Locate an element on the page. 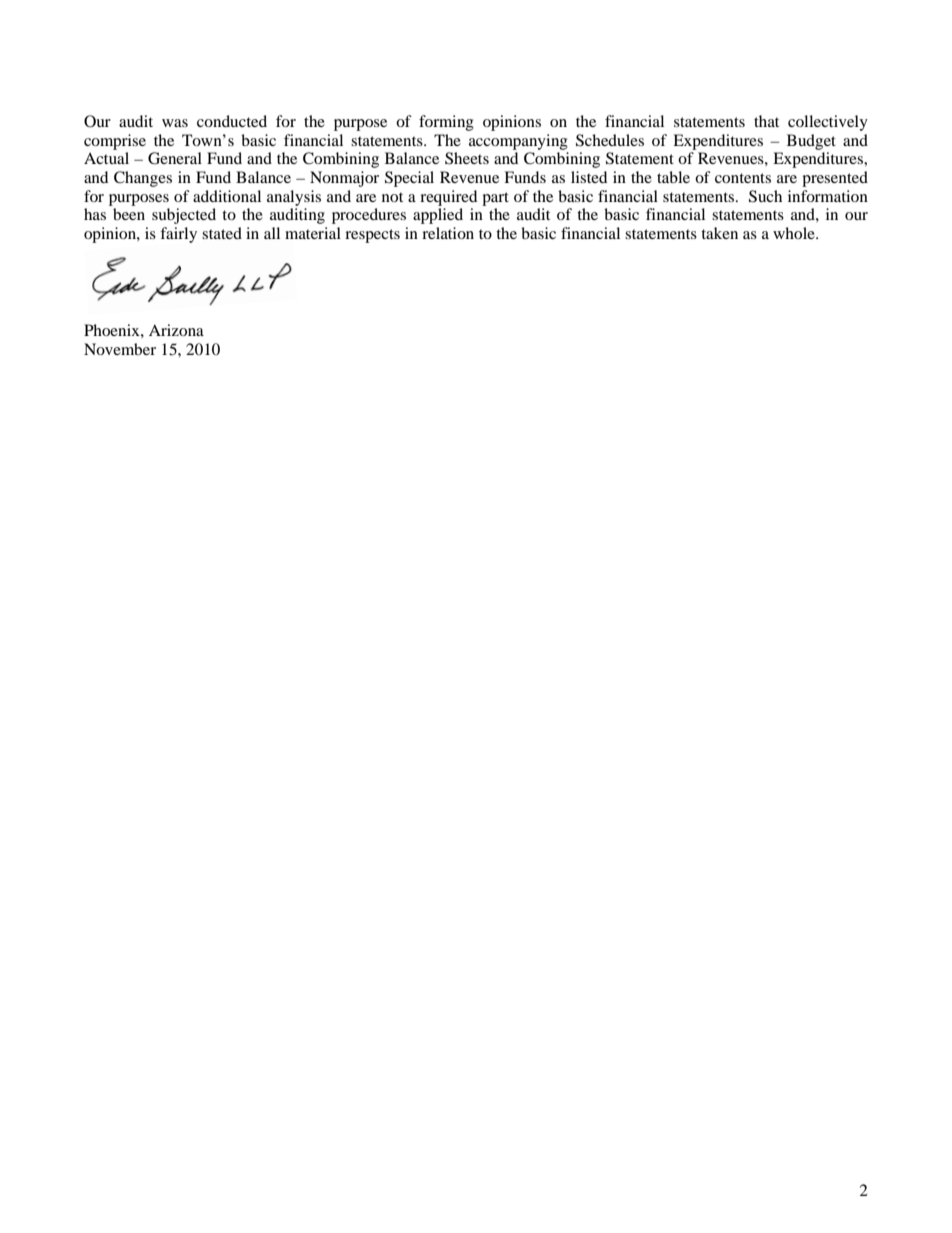 This page has height=1233, width=952. November is located at coordinates (120, 349).
